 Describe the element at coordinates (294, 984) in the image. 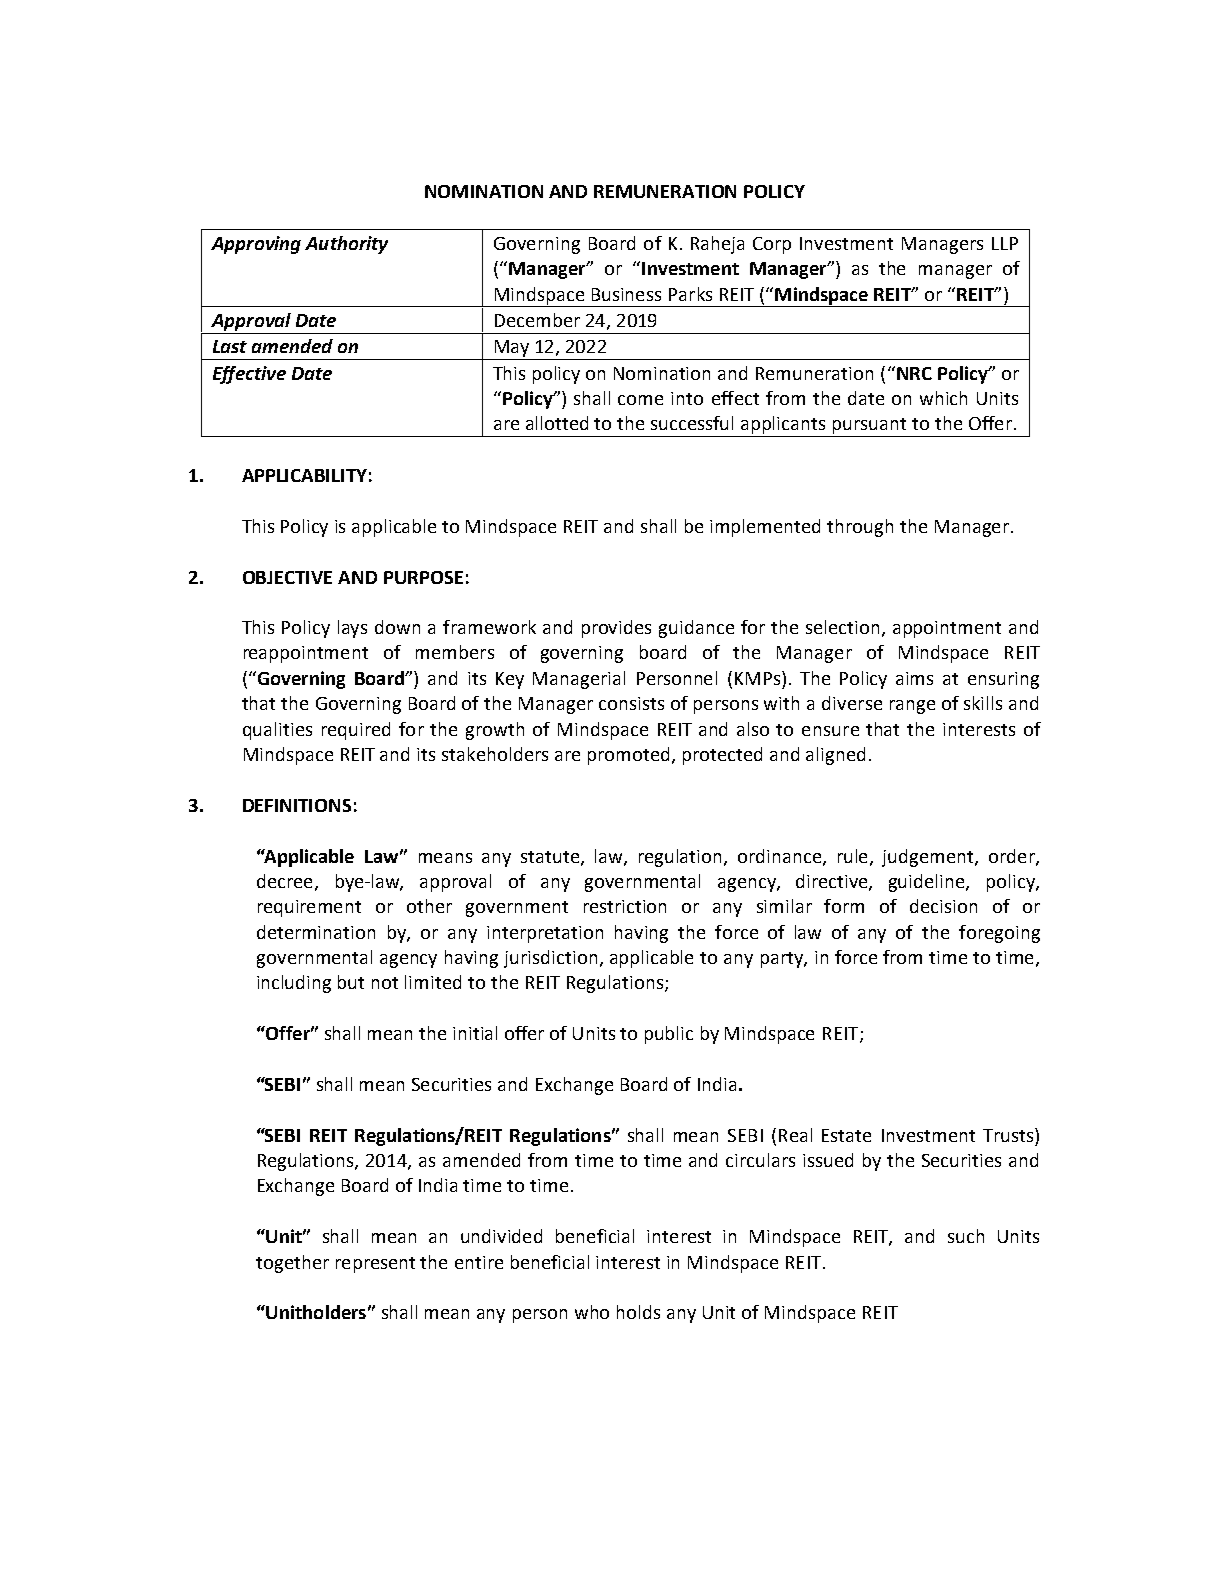

I see `including` at that location.
